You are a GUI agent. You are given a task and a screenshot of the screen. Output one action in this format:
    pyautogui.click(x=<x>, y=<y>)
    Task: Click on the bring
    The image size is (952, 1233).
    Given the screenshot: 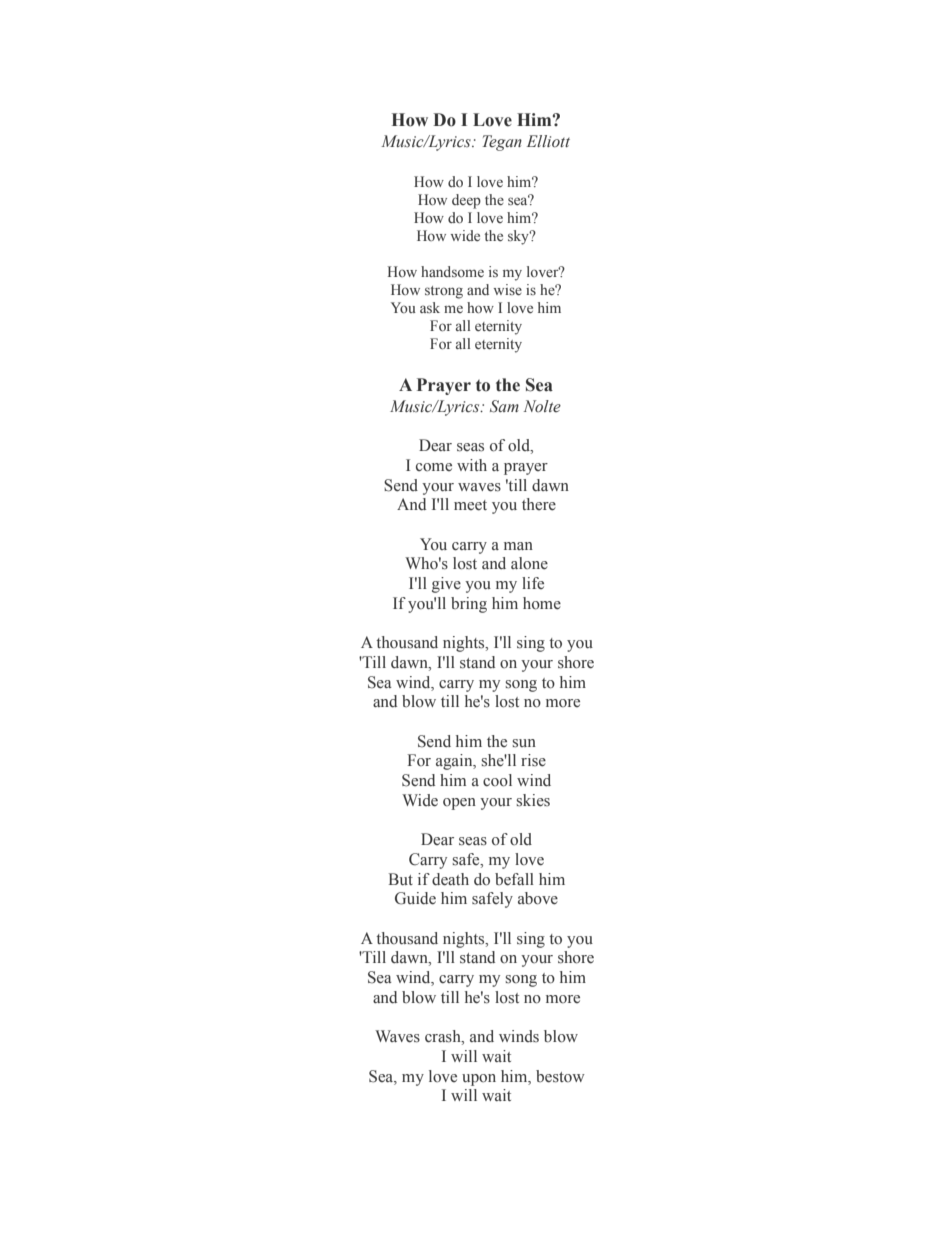 What is the action you would take?
    pyautogui.click(x=469, y=605)
